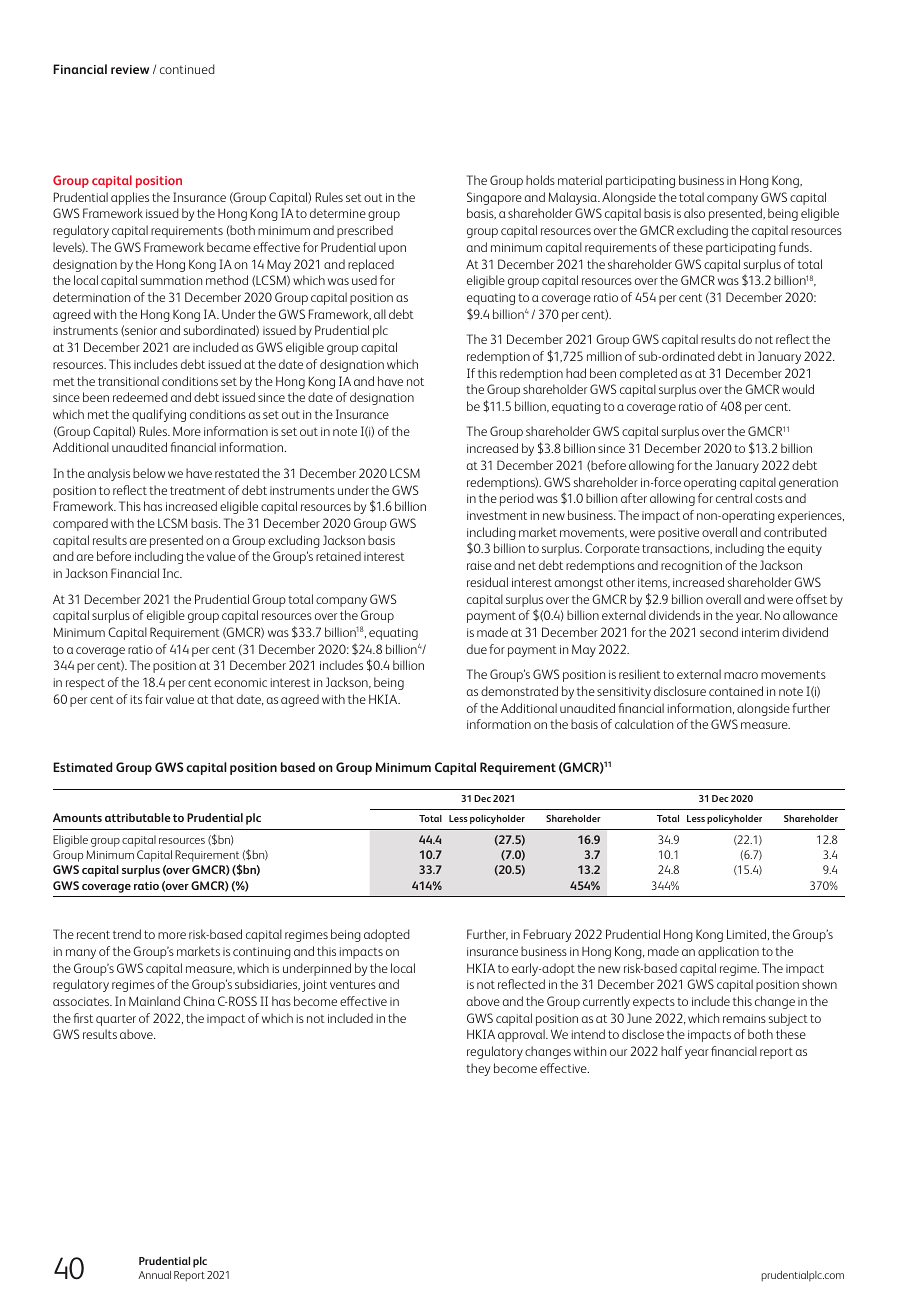 This document has height=1308, width=924. I want to click on Annual, so click(154, 1275).
